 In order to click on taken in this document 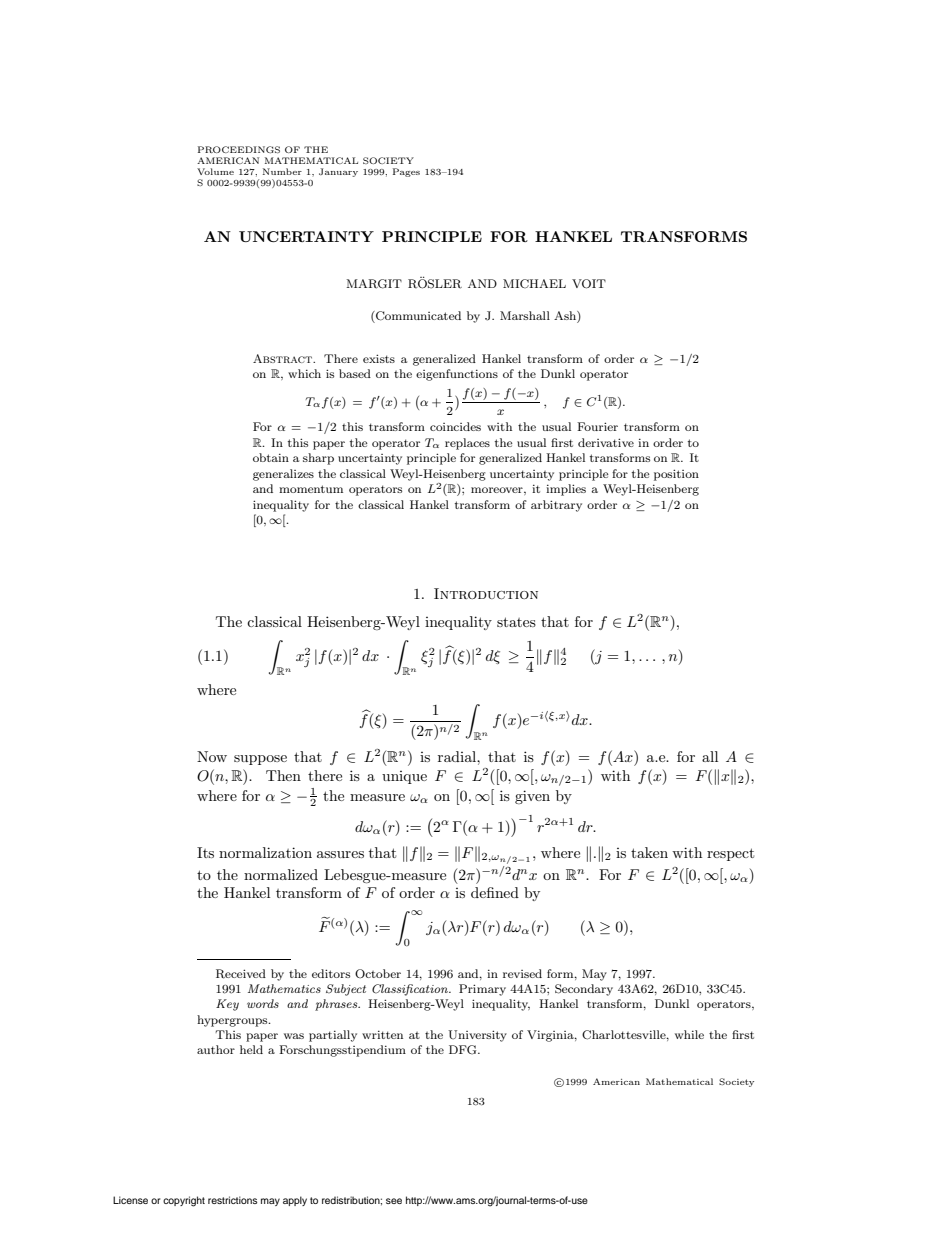, I will do `click(649, 852)`.
